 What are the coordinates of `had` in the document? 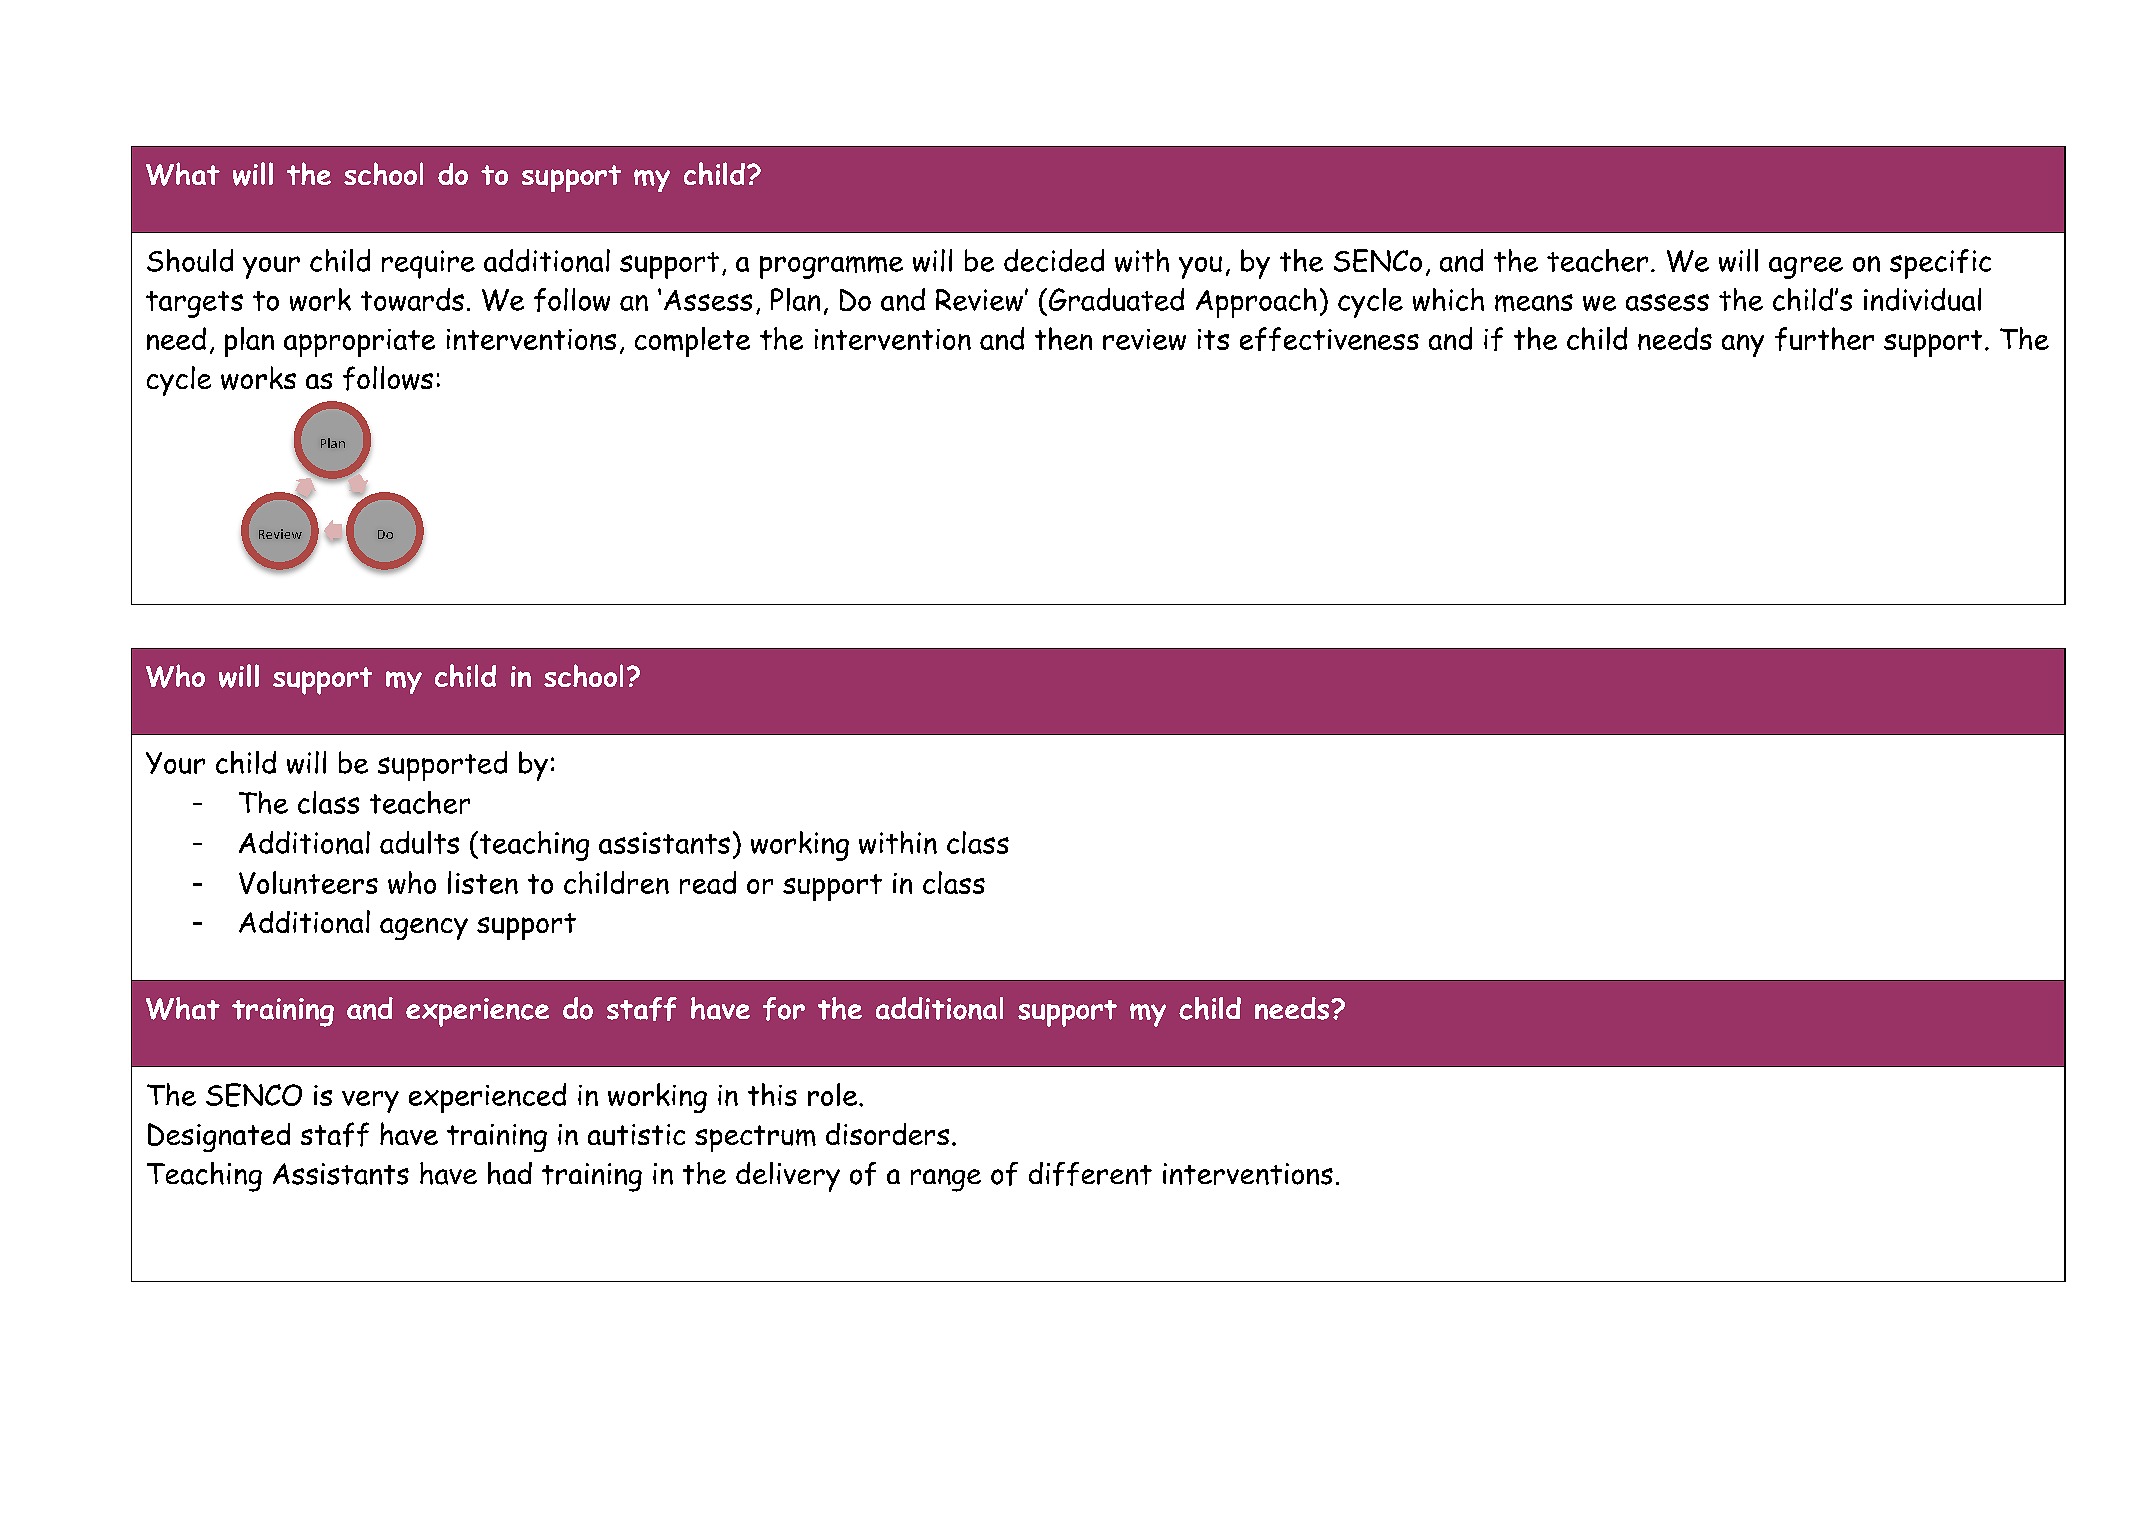 It's located at (510, 1173).
